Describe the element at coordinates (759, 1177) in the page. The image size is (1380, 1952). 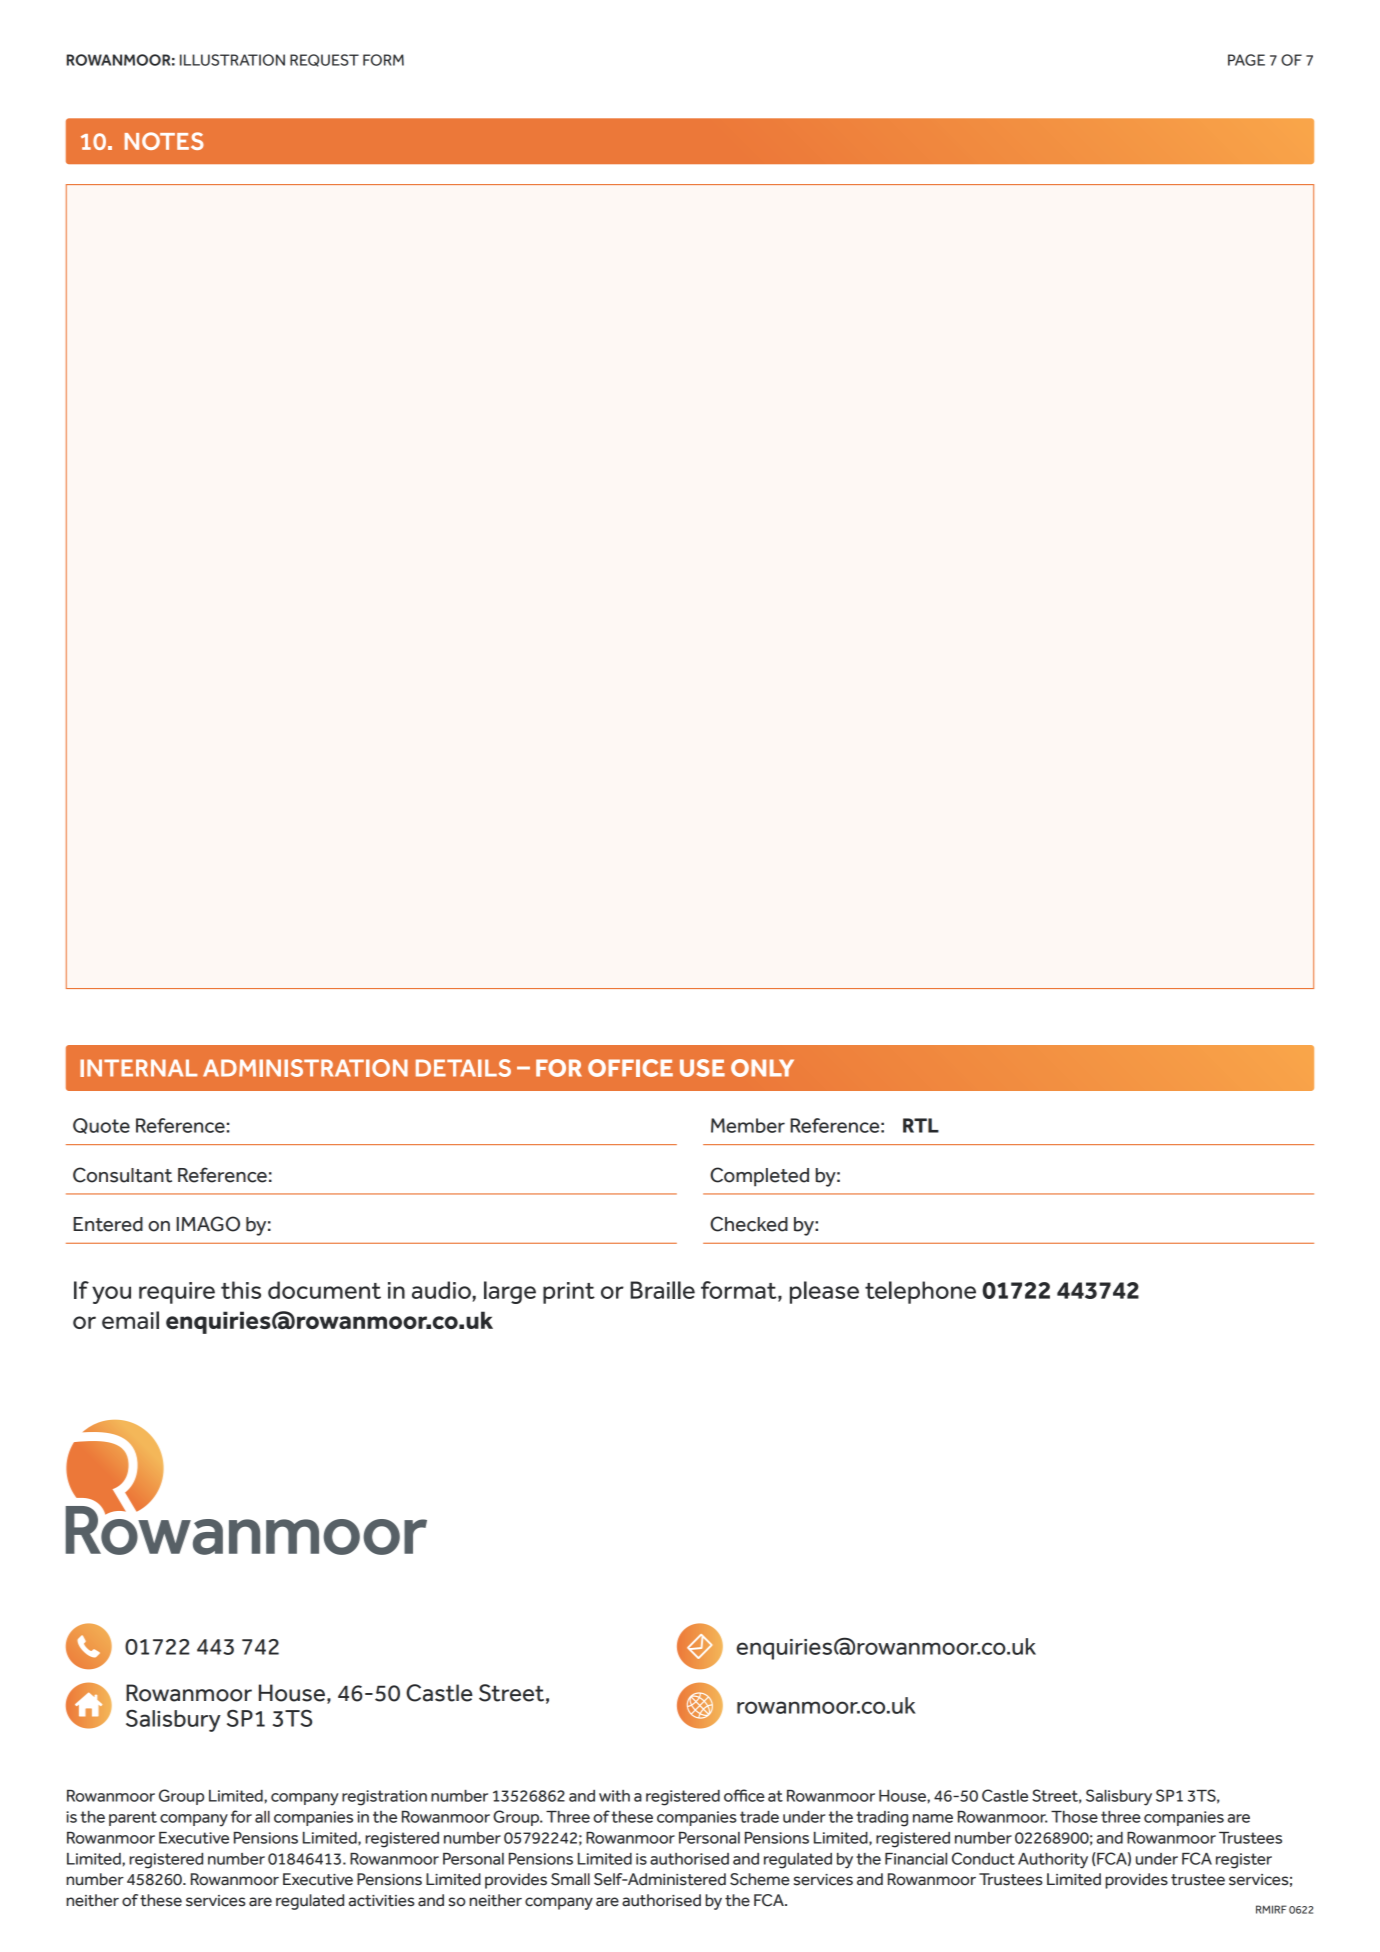
I see `Completed` at that location.
